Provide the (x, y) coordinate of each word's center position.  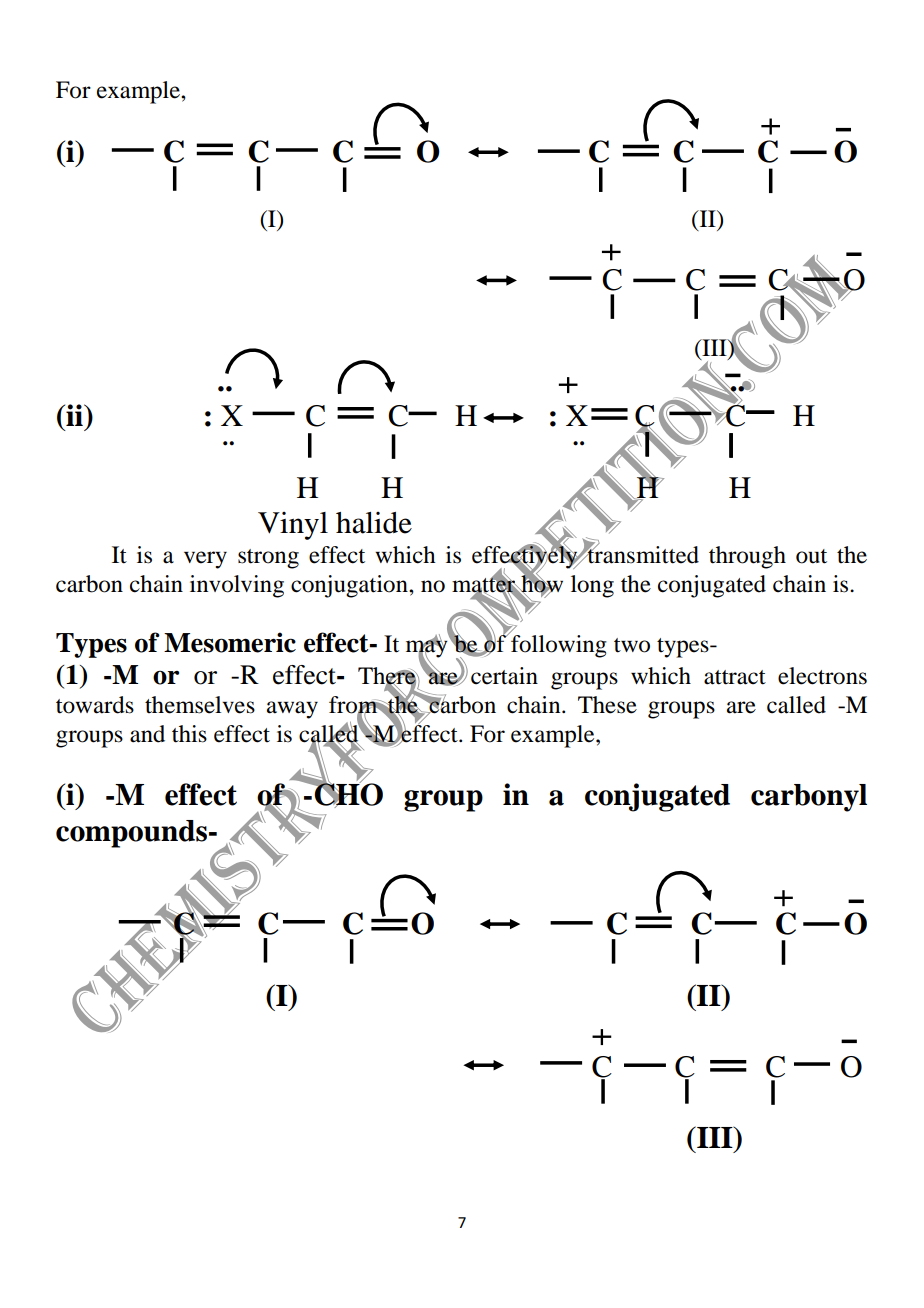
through (747, 557)
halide (374, 523)
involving (237, 586)
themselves (200, 705)
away (292, 710)
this (189, 734)
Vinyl (293, 526)
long (592, 586)
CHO (347, 794)
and (147, 734)
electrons (822, 676)
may (427, 649)
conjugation (350, 586)
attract (735, 677)
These (607, 705)
